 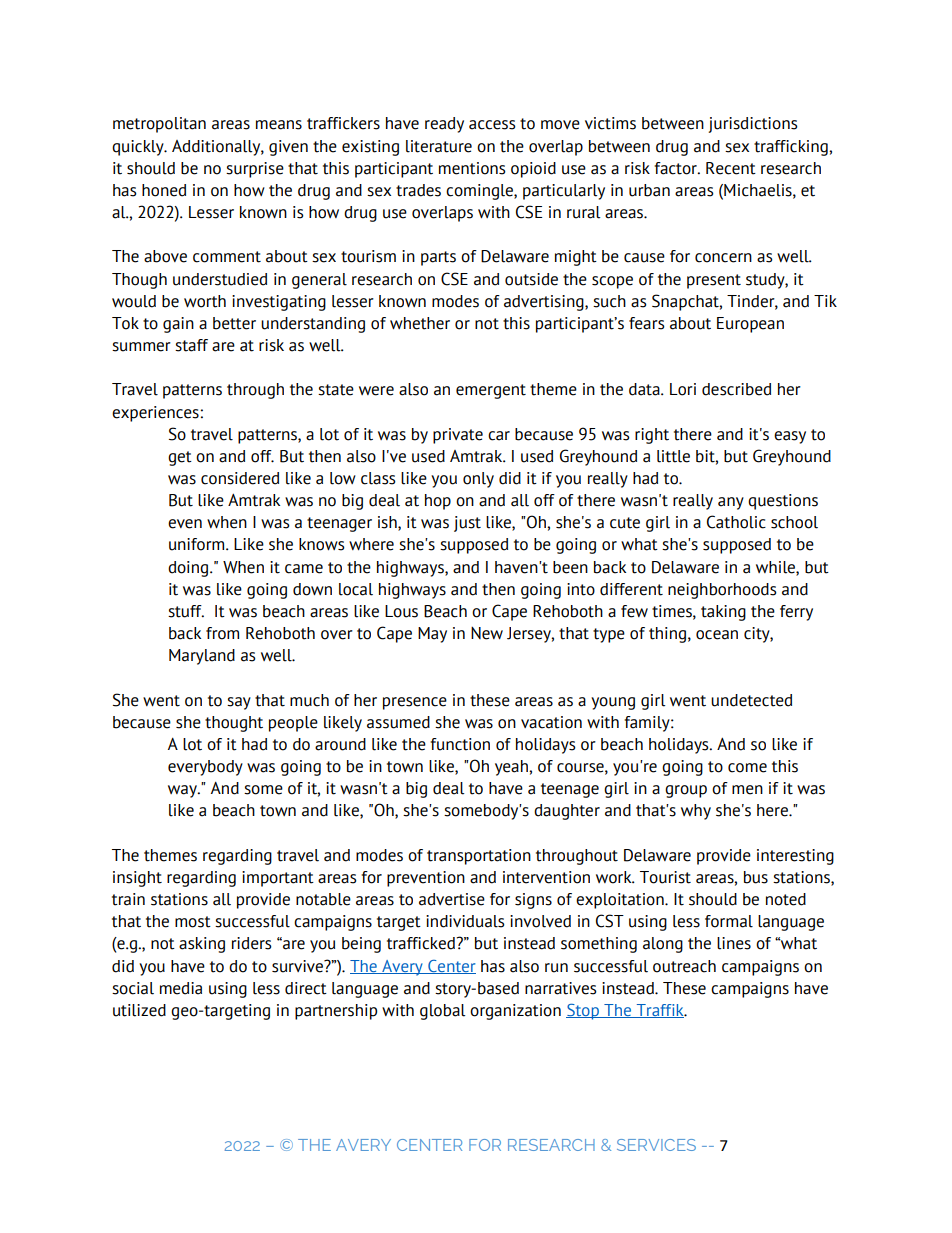 What do you see at coordinates (255, 170) in the screenshot?
I see `surprise` at bounding box center [255, 170].
